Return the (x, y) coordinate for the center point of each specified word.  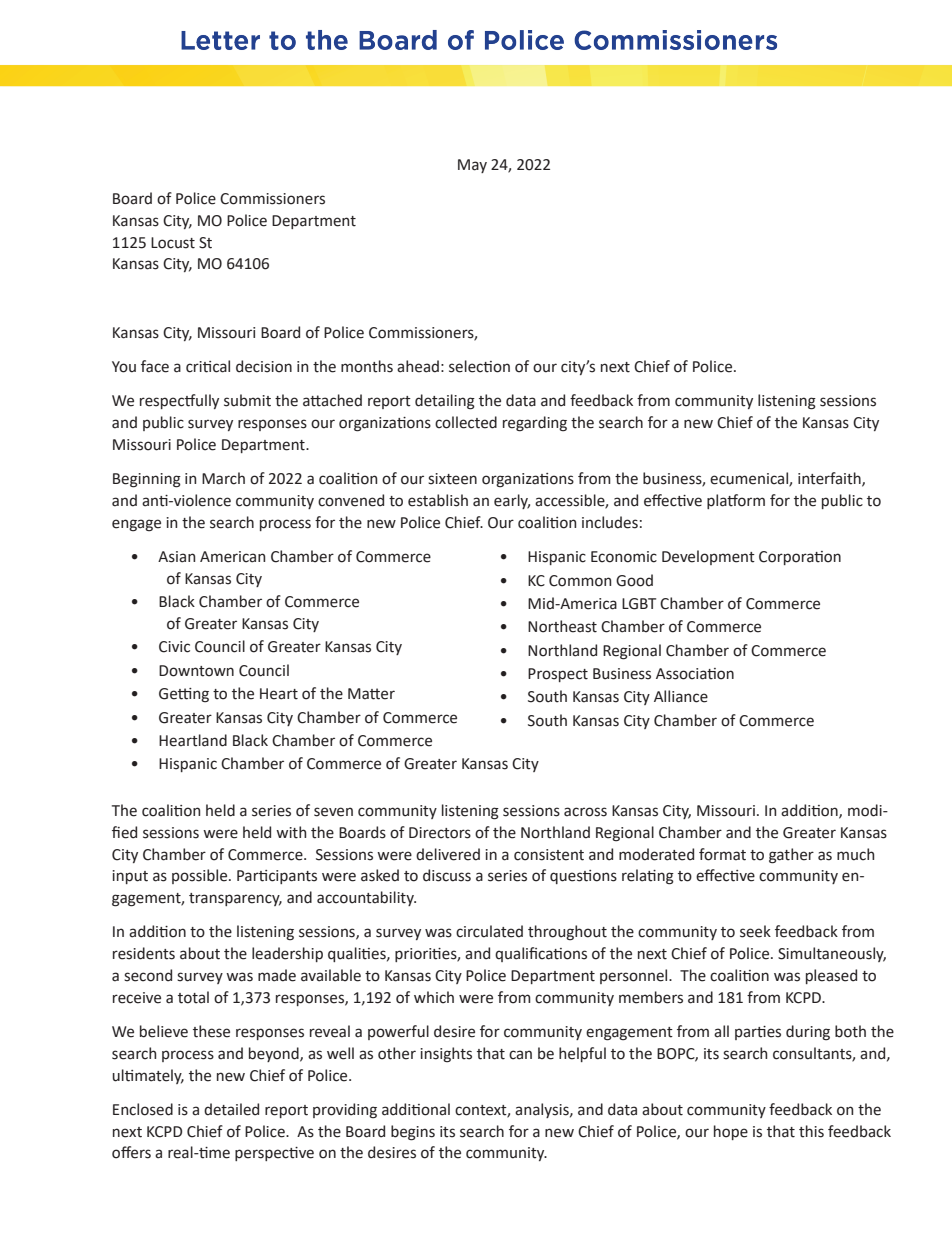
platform (736, 501)
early (512, 501)
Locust (173, 243)
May (472, 166)
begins (413, 1133)
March (223, 478)
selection (479, 366)
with (291, 832)
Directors (440, 833)
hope (731, 1132)
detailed (231, 1109)
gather (791, 856)
